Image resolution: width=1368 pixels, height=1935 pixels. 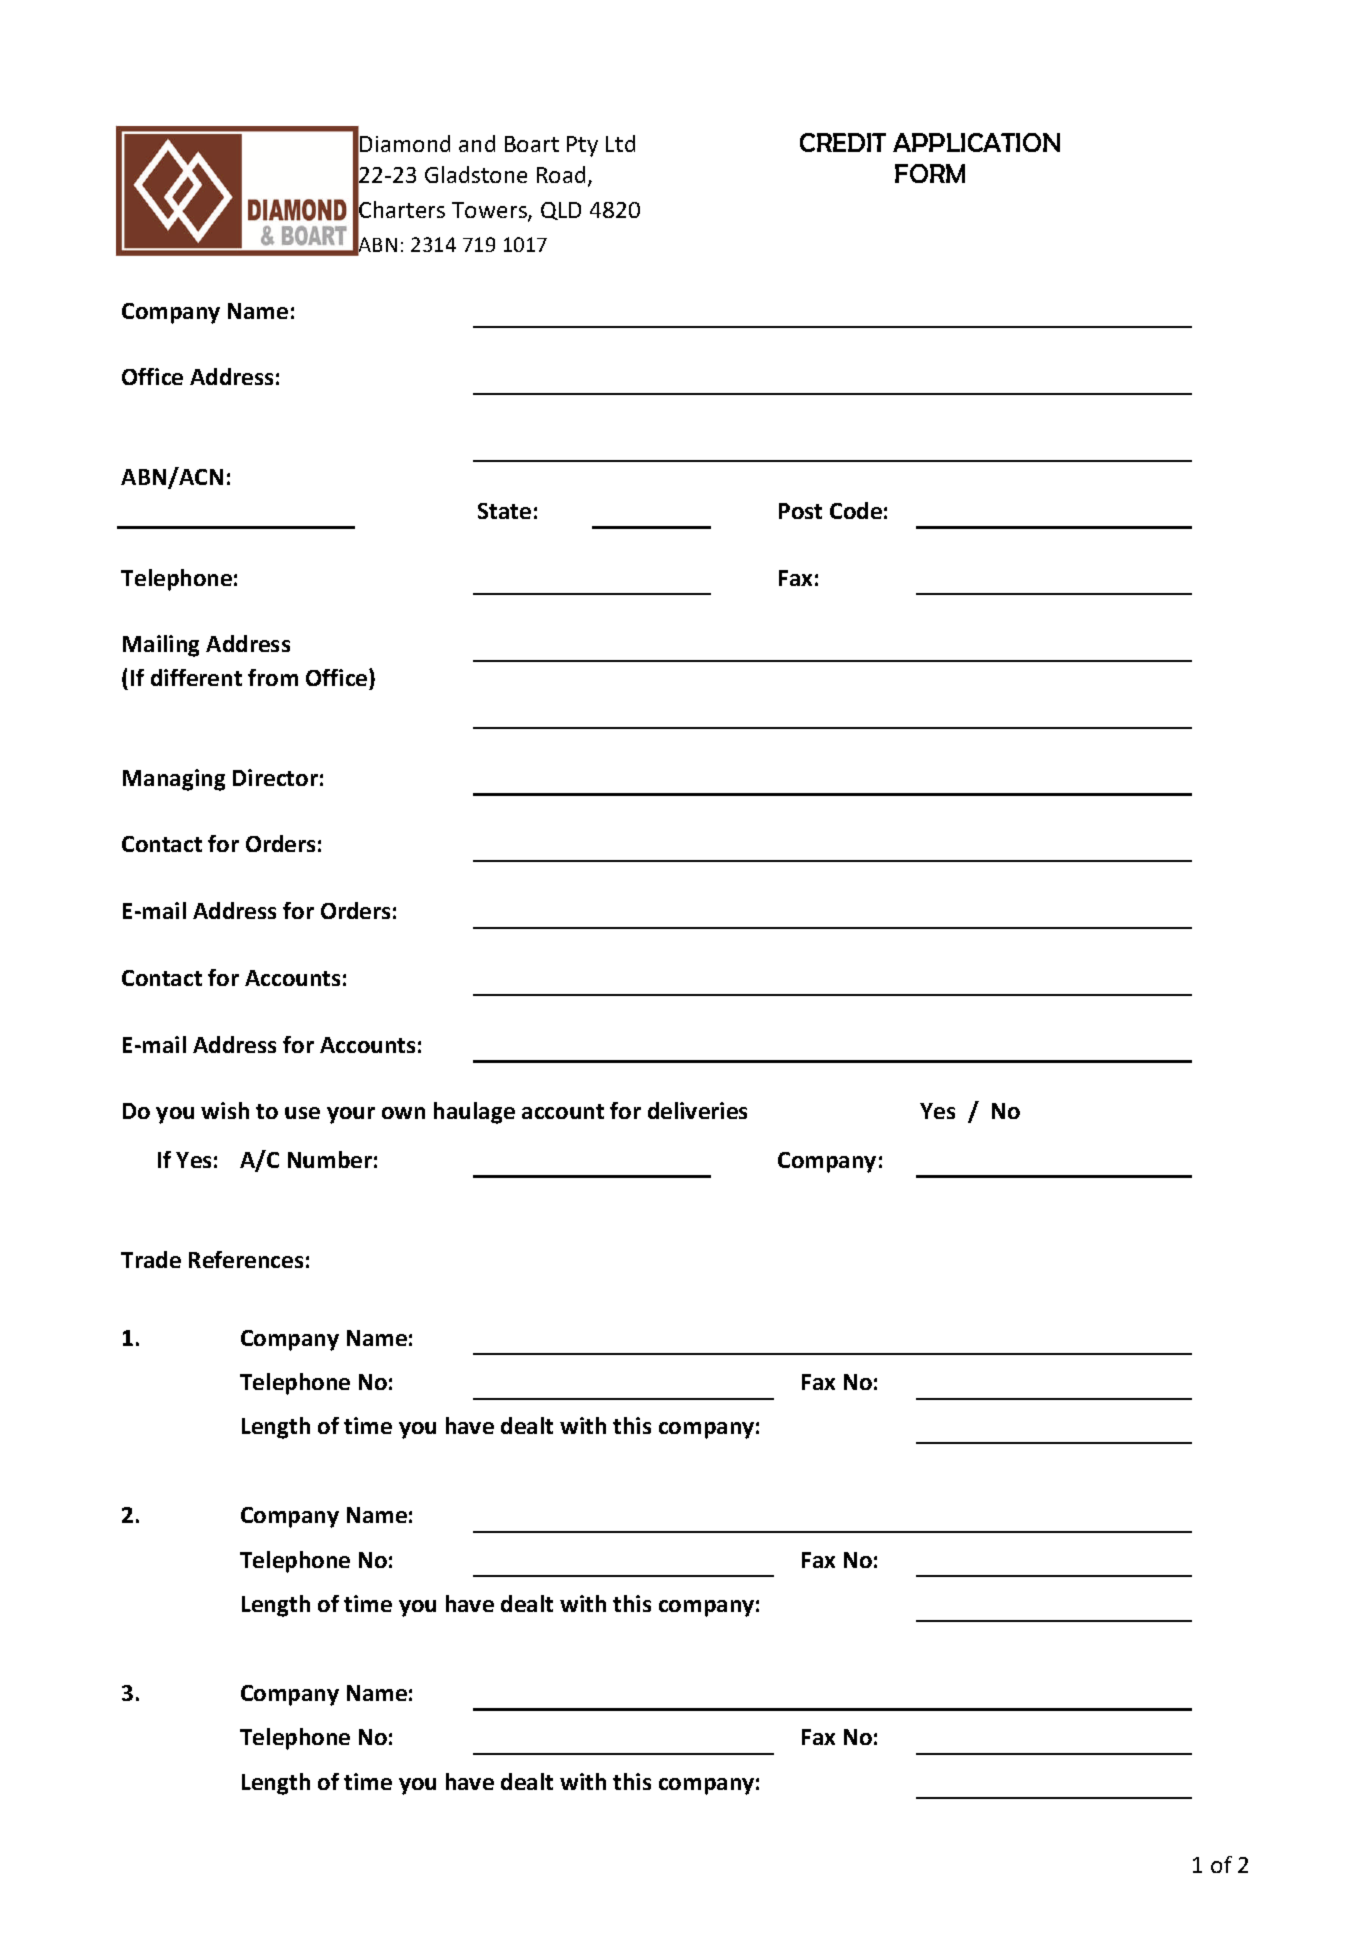 What do you see at coordinates (476, 174) in the screenshot?
I see `Gladstone` at bounding box center [476, 174].
